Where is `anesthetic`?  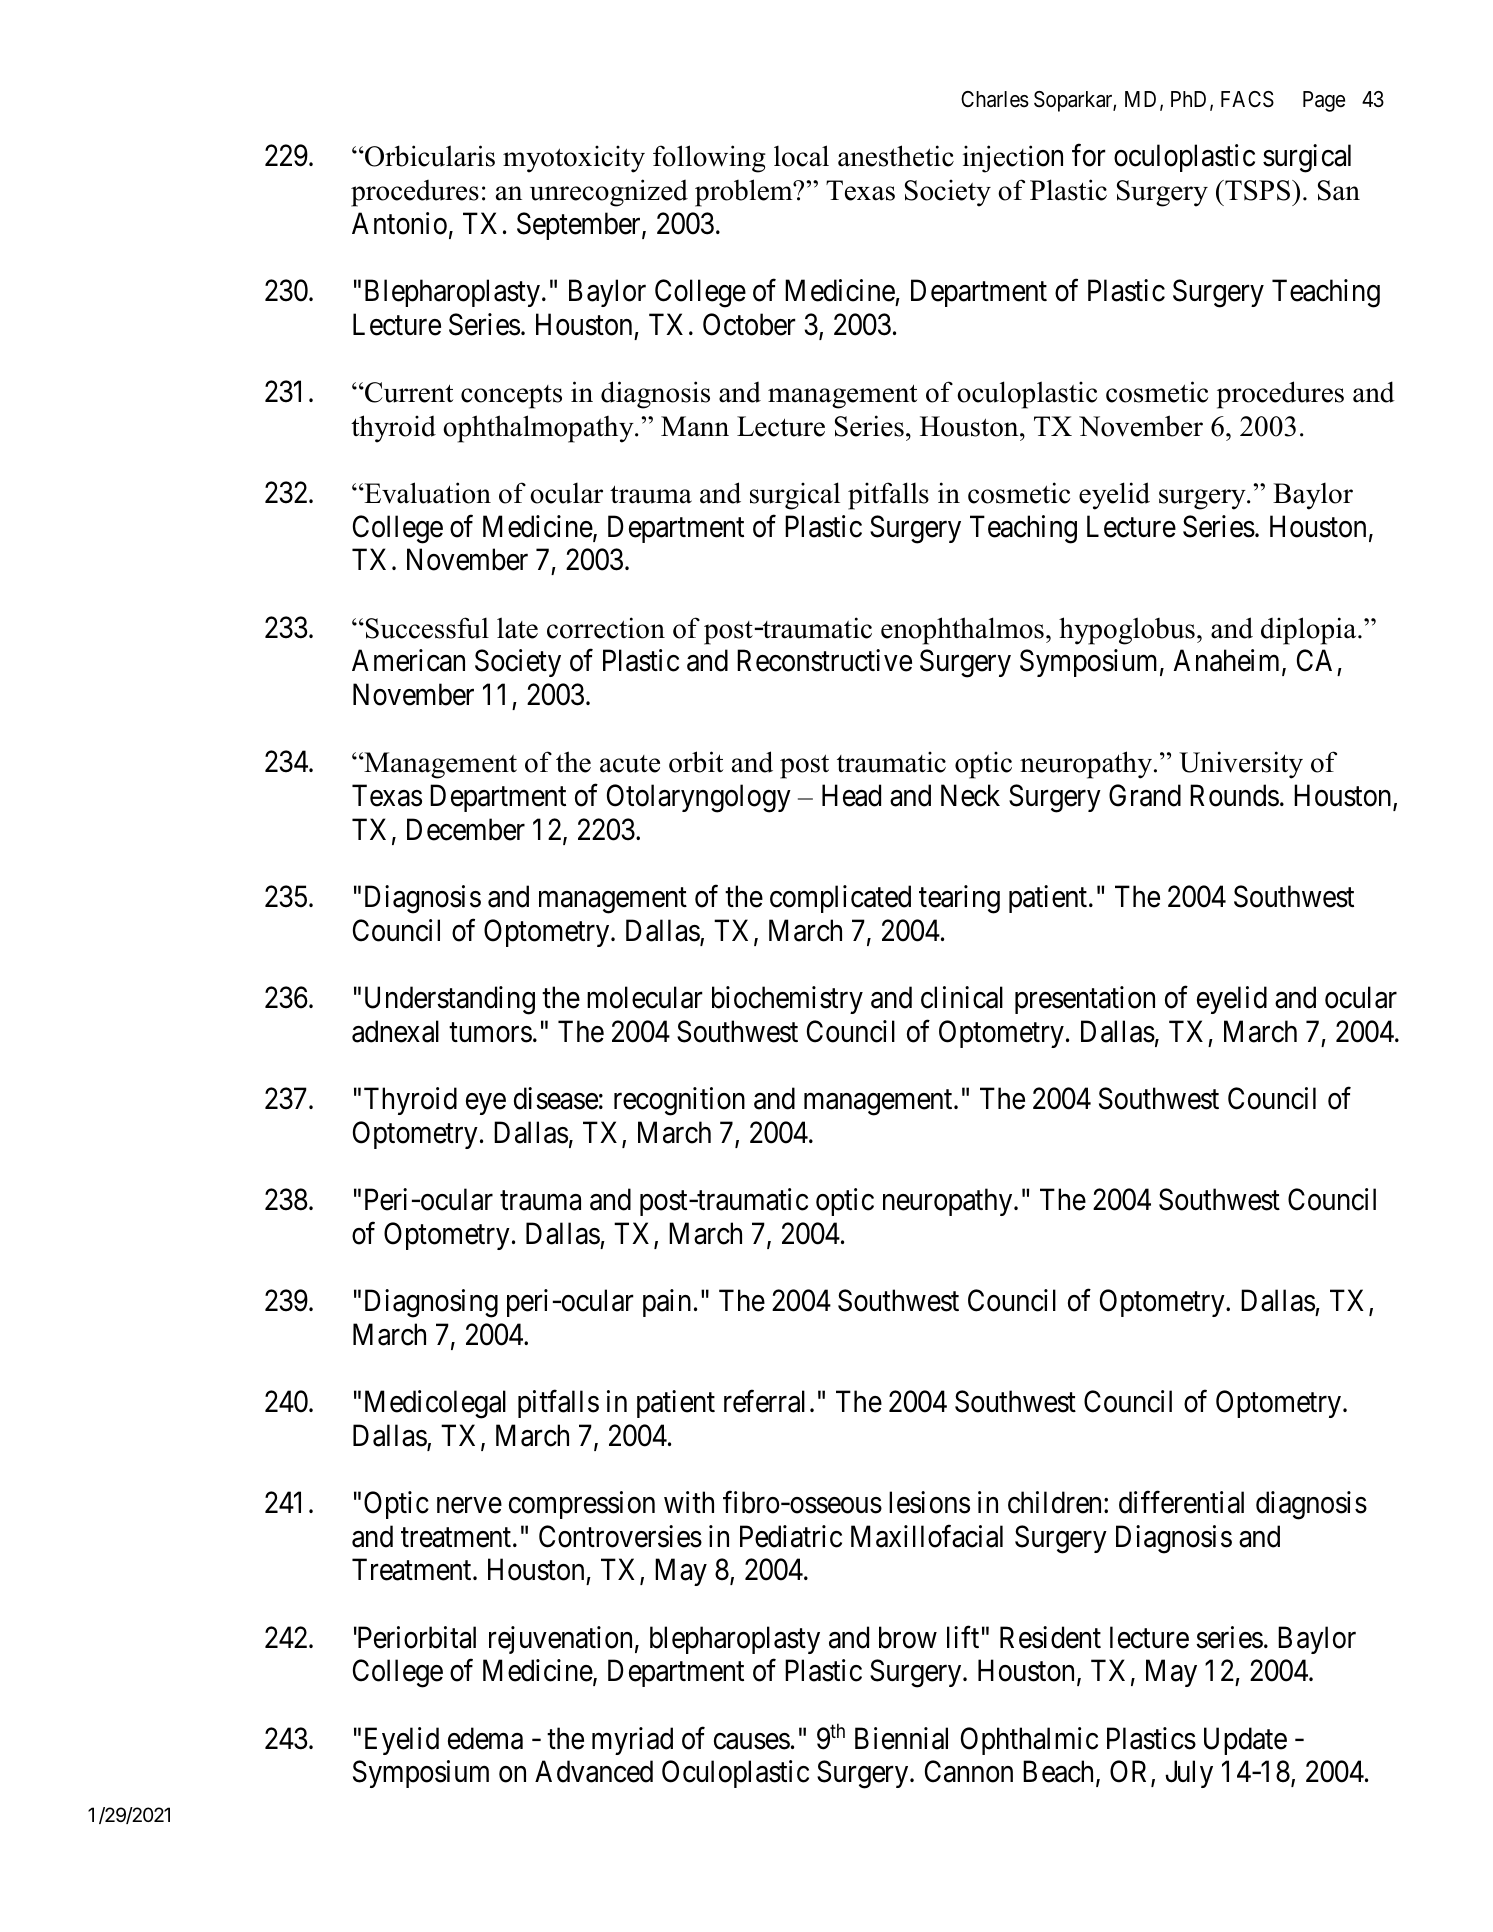
anesthetic is located at coordinates (896, 156).
